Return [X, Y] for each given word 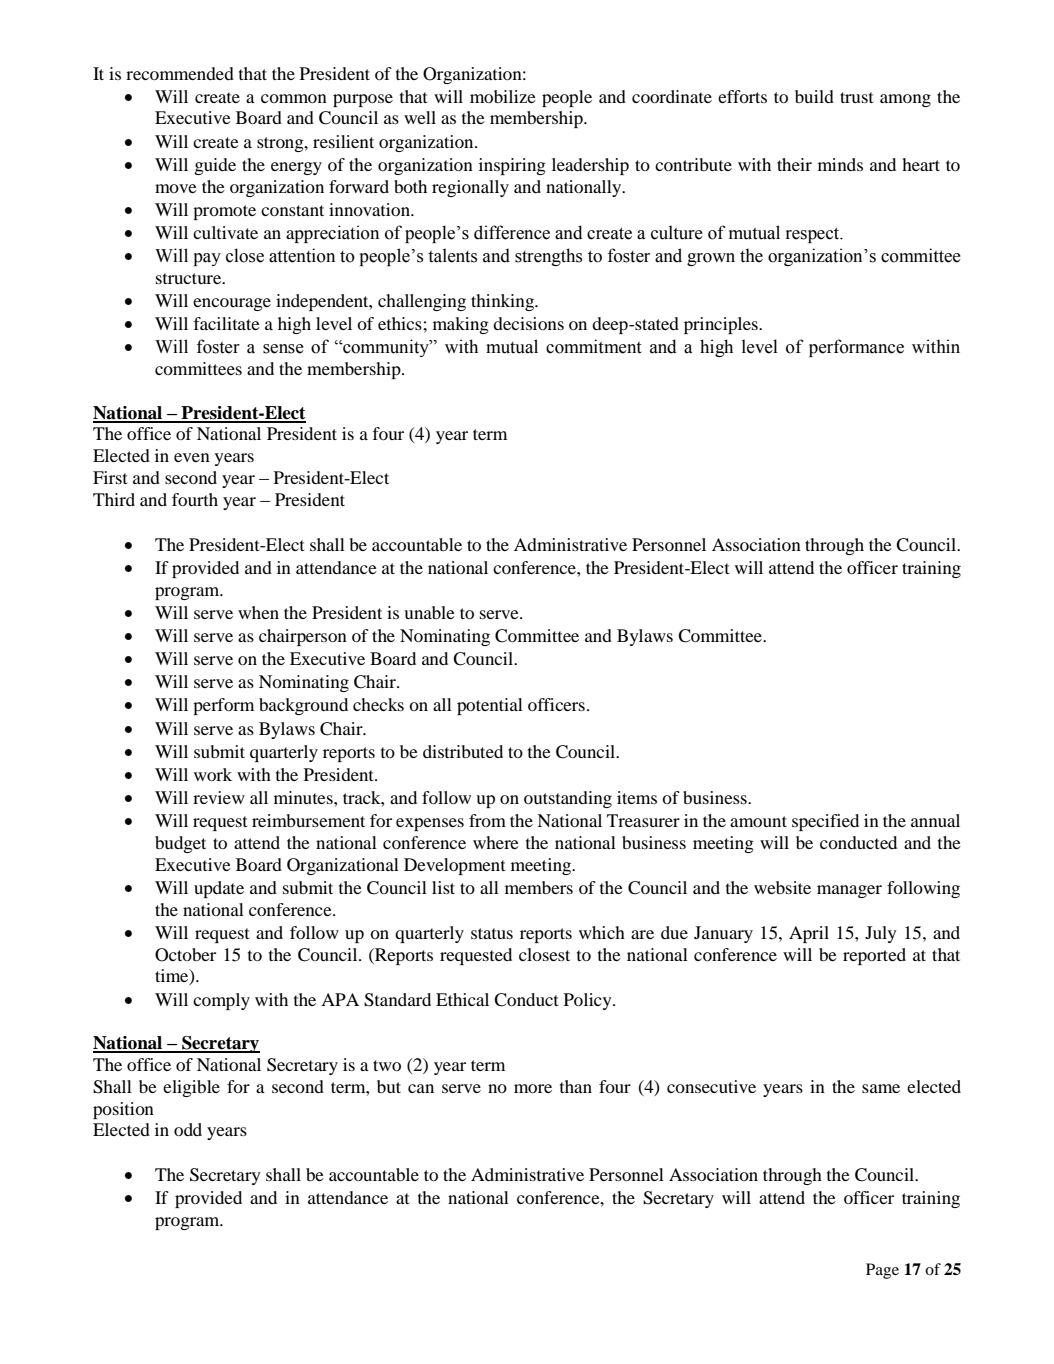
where [496, 842]
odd [188, 1129]
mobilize [503, 96]
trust [856, 97]
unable [429, 612]
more [533, 1088]
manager [849, 891]
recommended [180, 73]
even [192, 457]
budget [180, 844]
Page [882, 1271]
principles [722, 325]
